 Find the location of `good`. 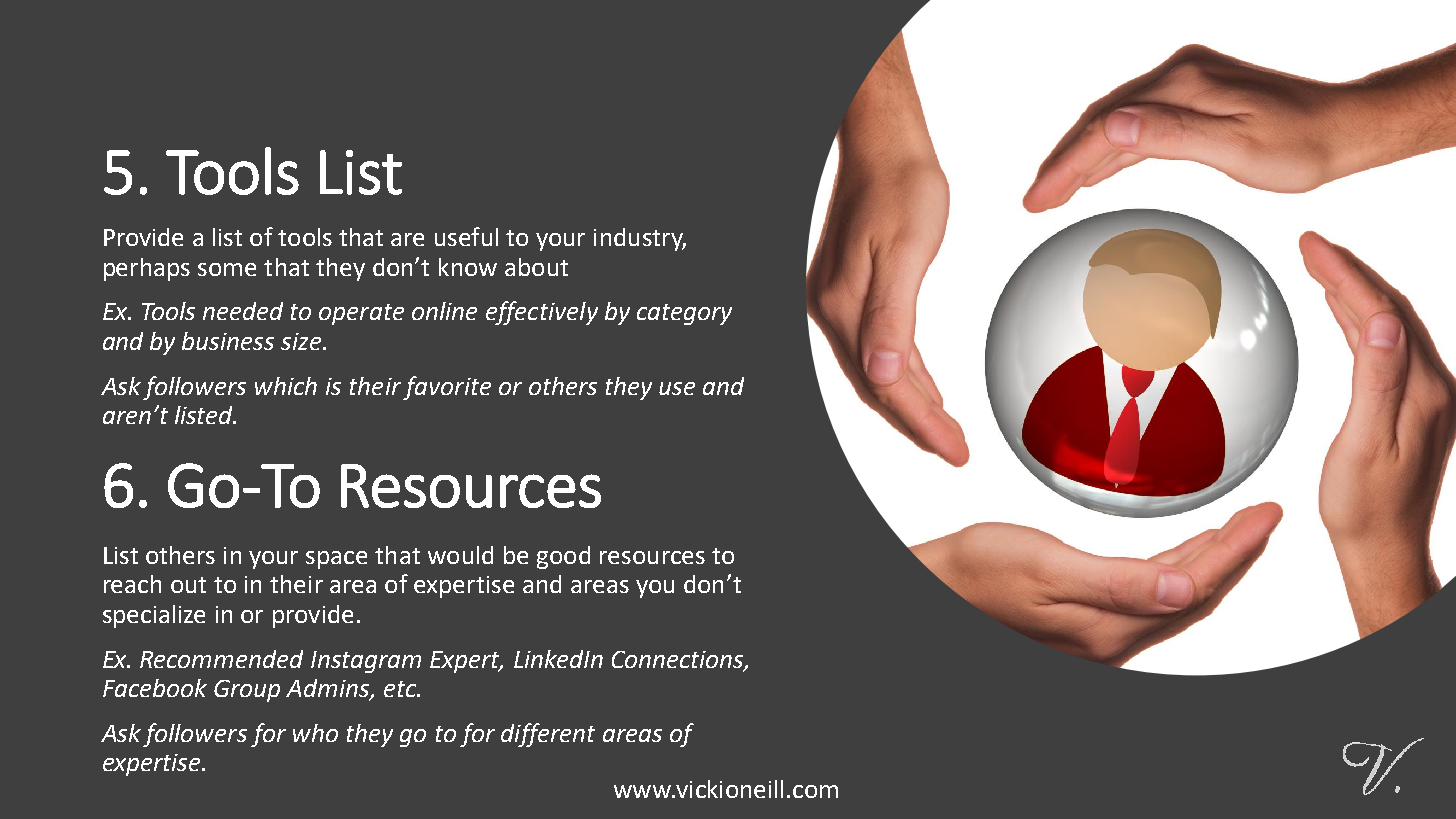

good is located at coordinates (563, 557).
